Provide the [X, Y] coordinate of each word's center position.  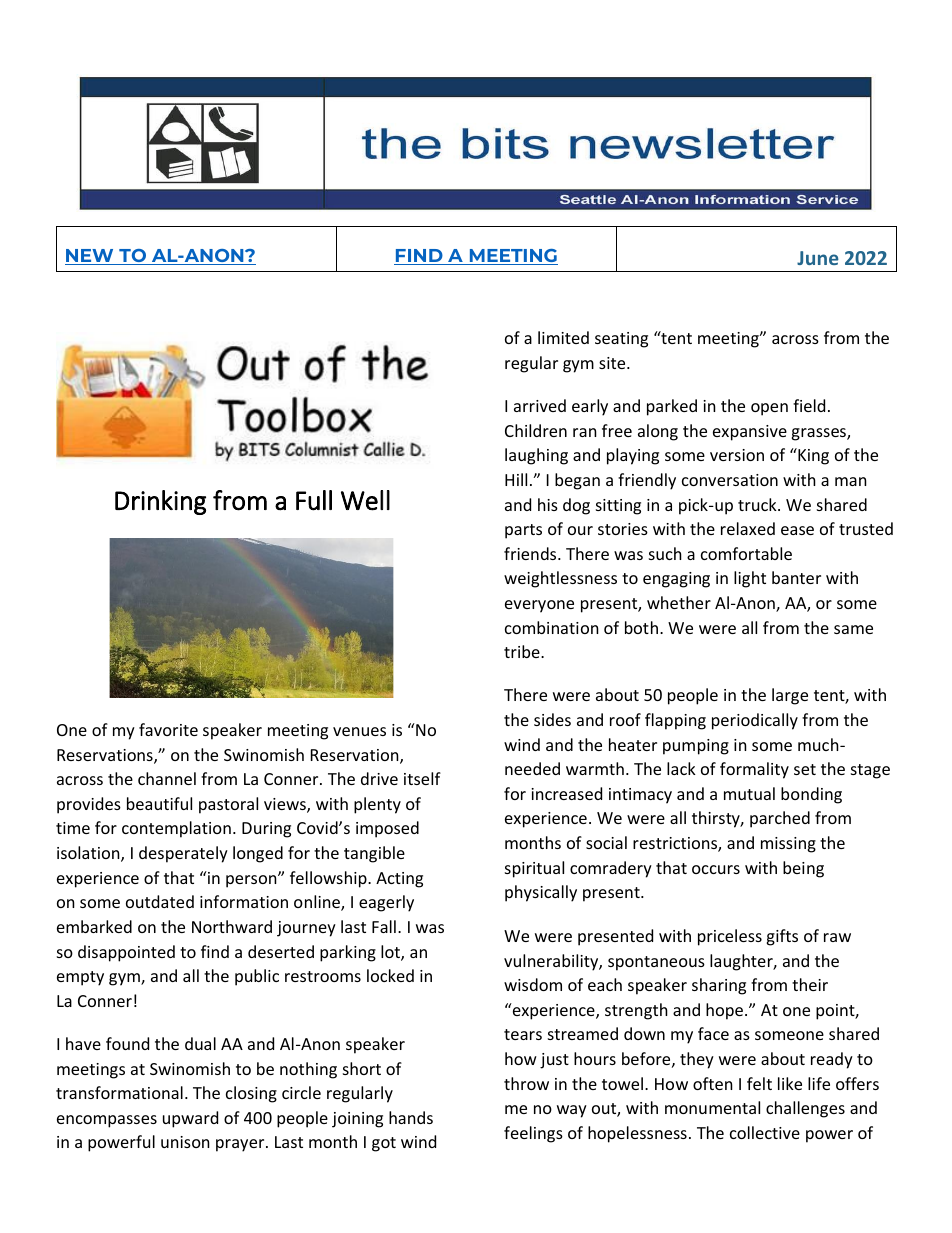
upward [190, 1119]
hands [411, 1117]
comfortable [746, 553]
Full [314, 500]
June [818, 258]
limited [563, 337]
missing [788, 845]
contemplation [176, 829]
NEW [90, 257]
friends [531, 553]
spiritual [534, 869]
